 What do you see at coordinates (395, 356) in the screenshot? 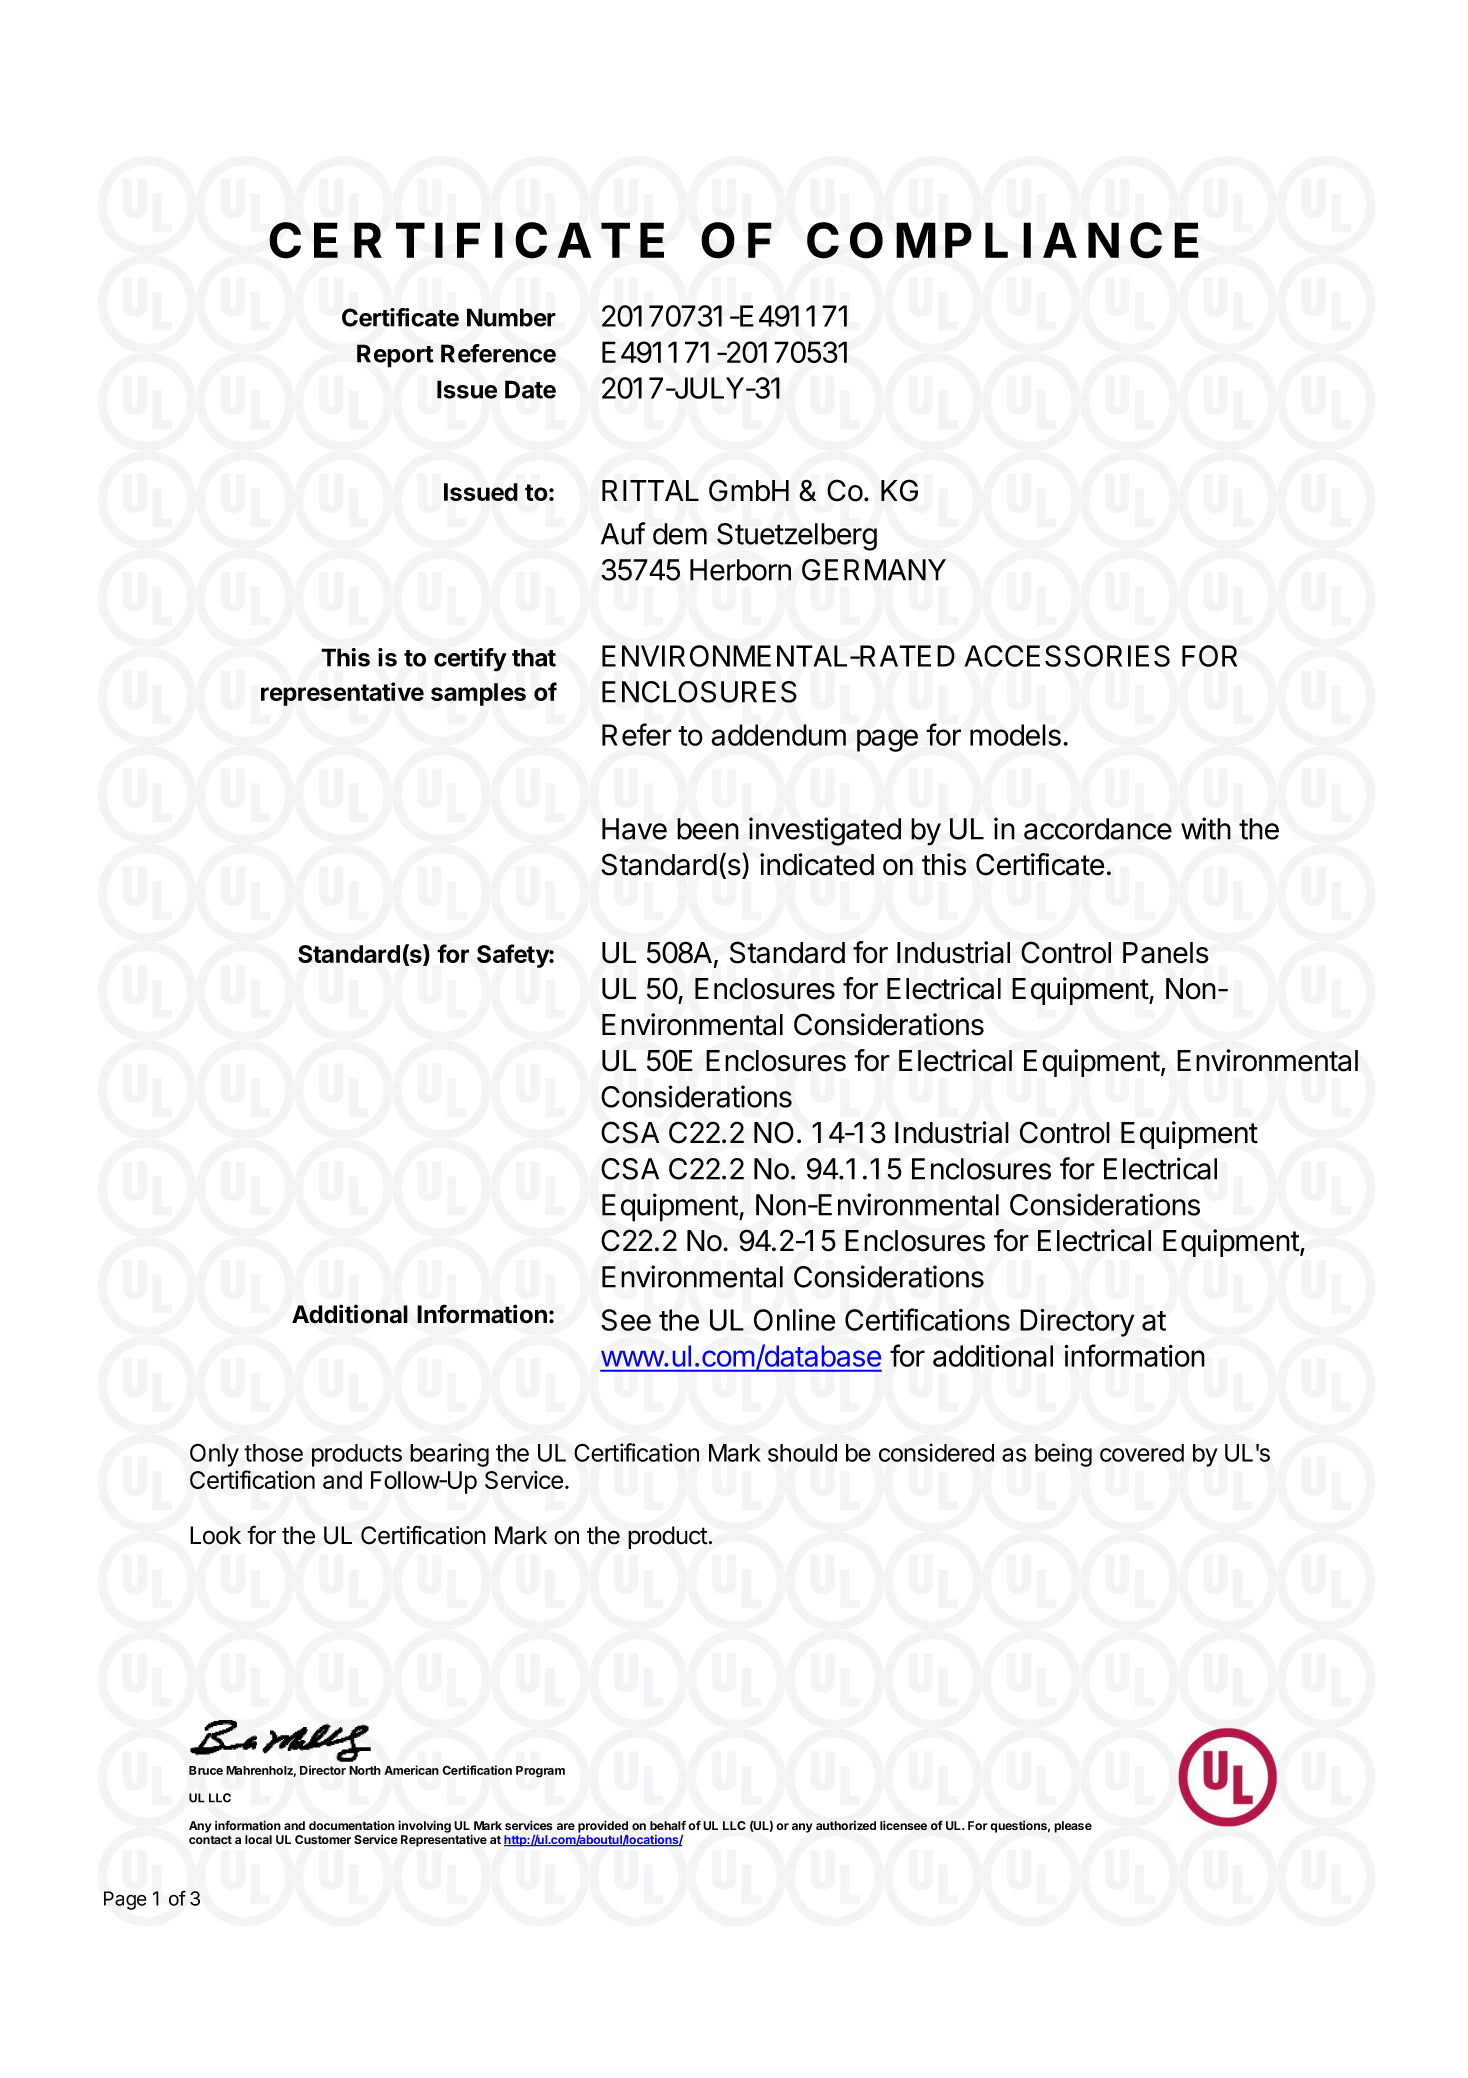
I see `Report` at bounding box center [395, 356].
